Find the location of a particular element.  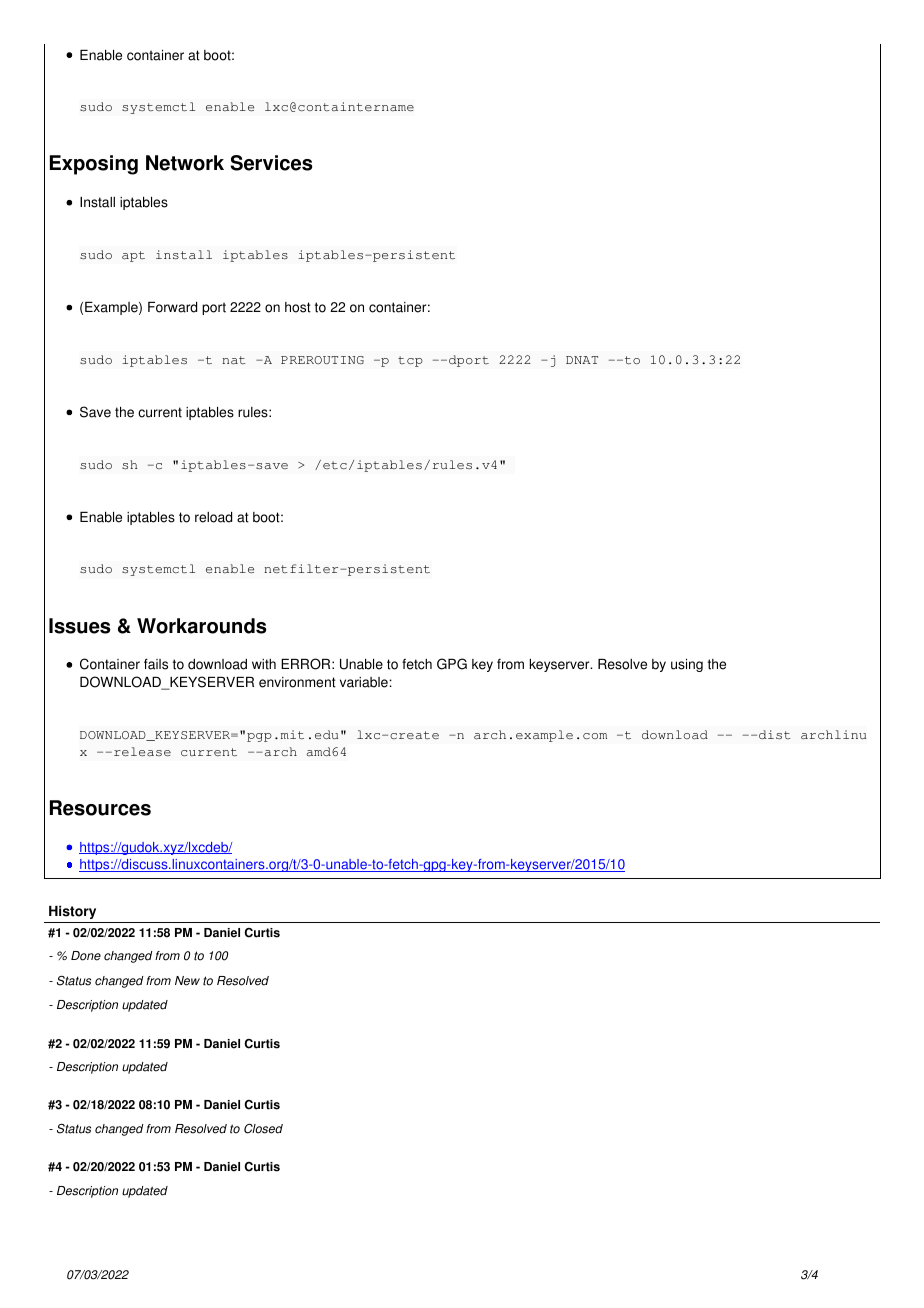

dist is located at coordinates (775, 734).
